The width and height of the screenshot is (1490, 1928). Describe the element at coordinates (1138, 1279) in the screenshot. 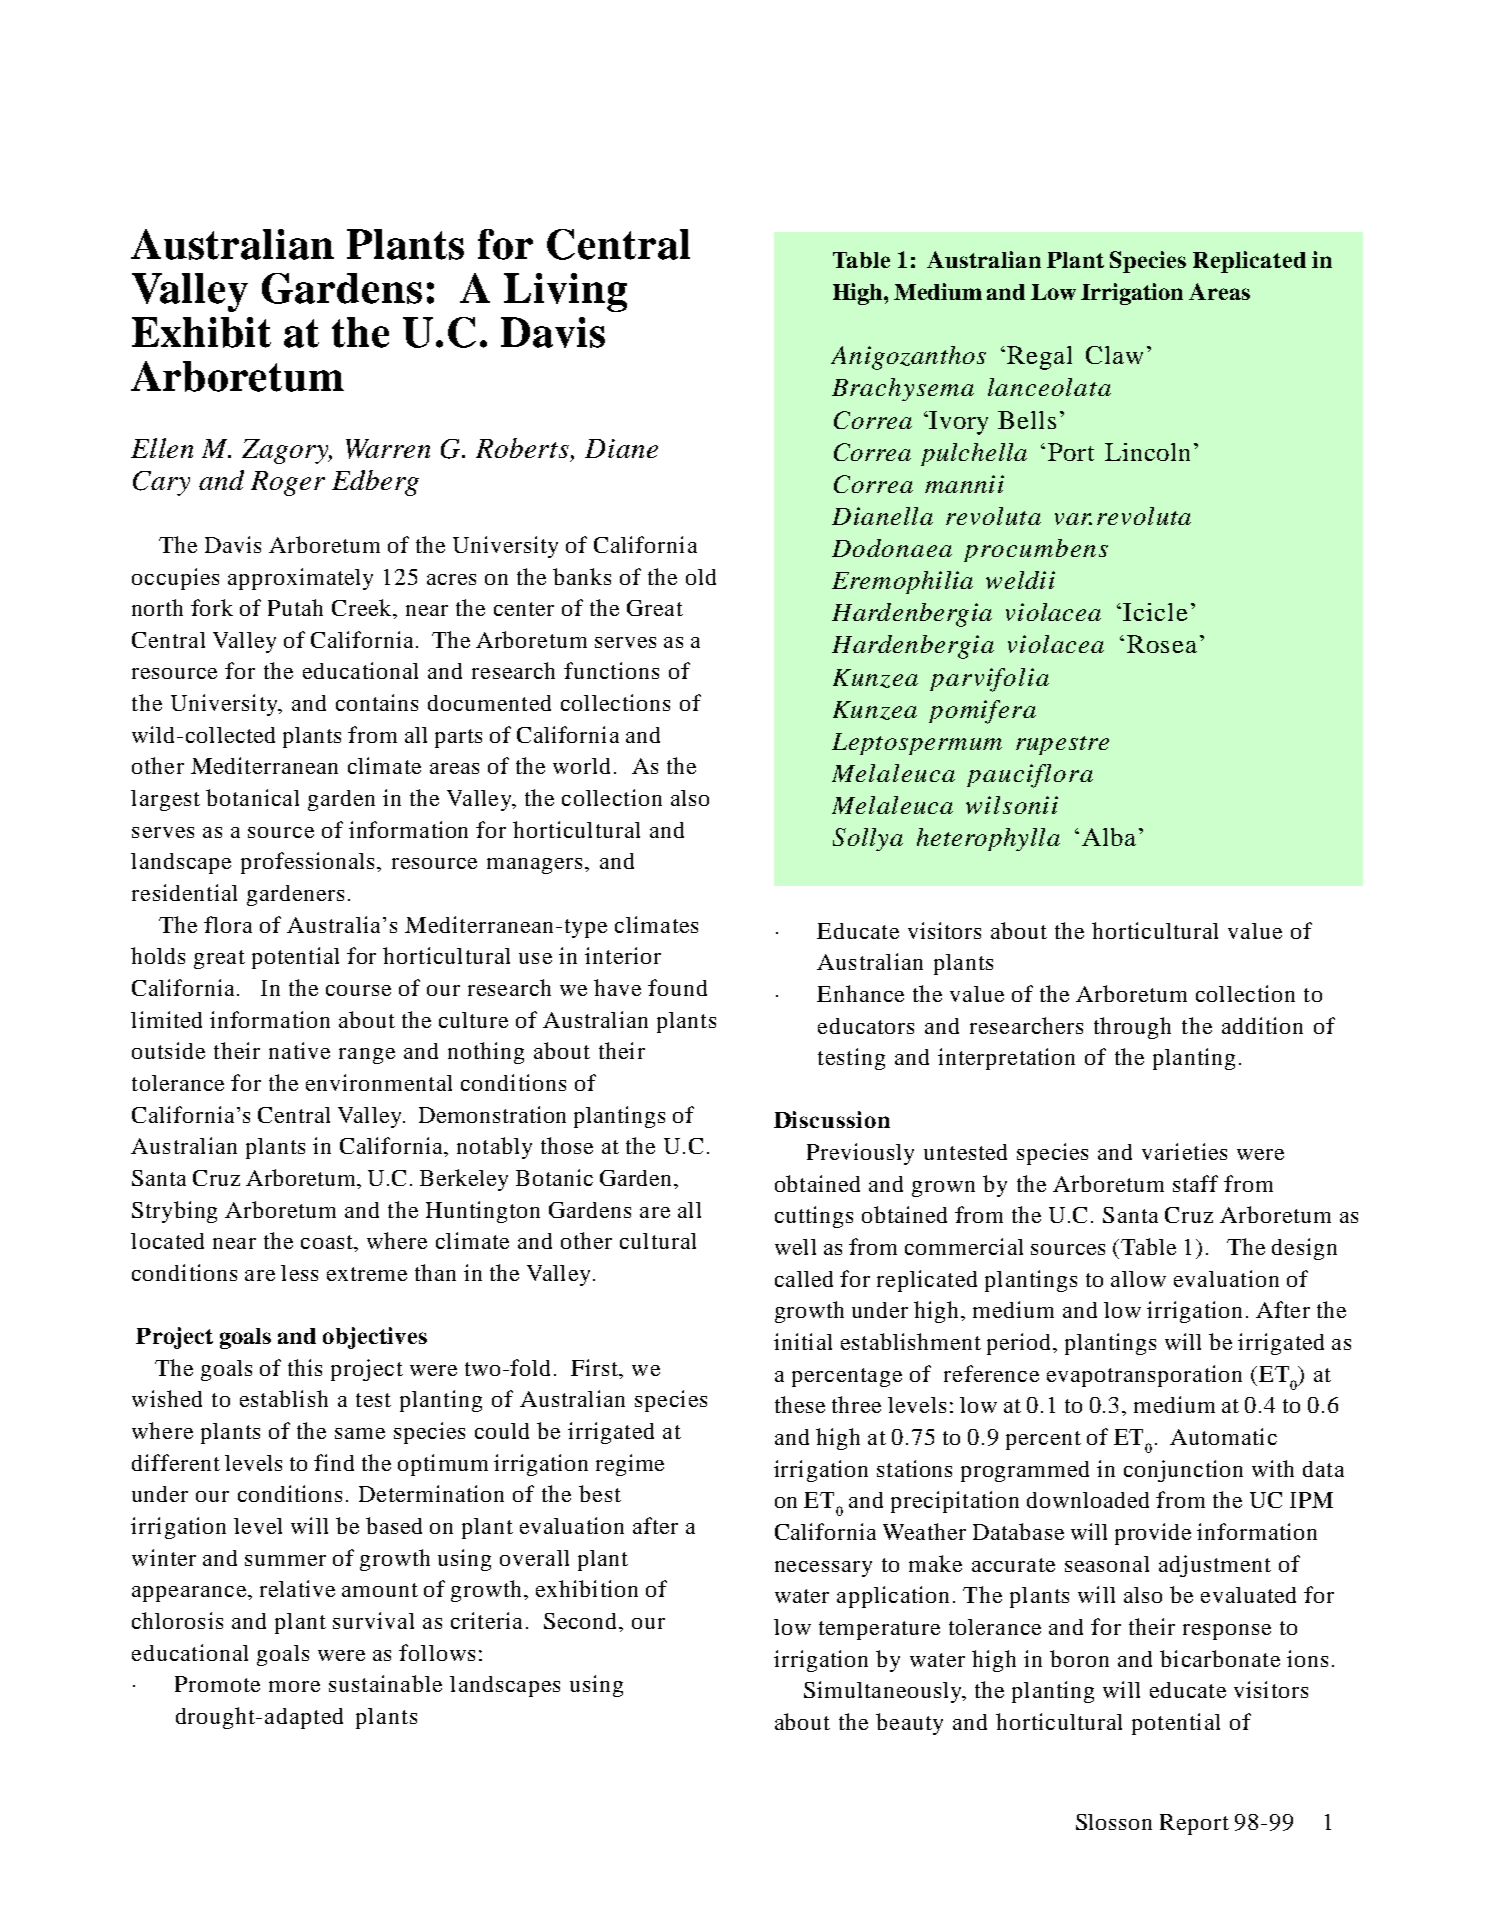

I see `allow` at that location.
